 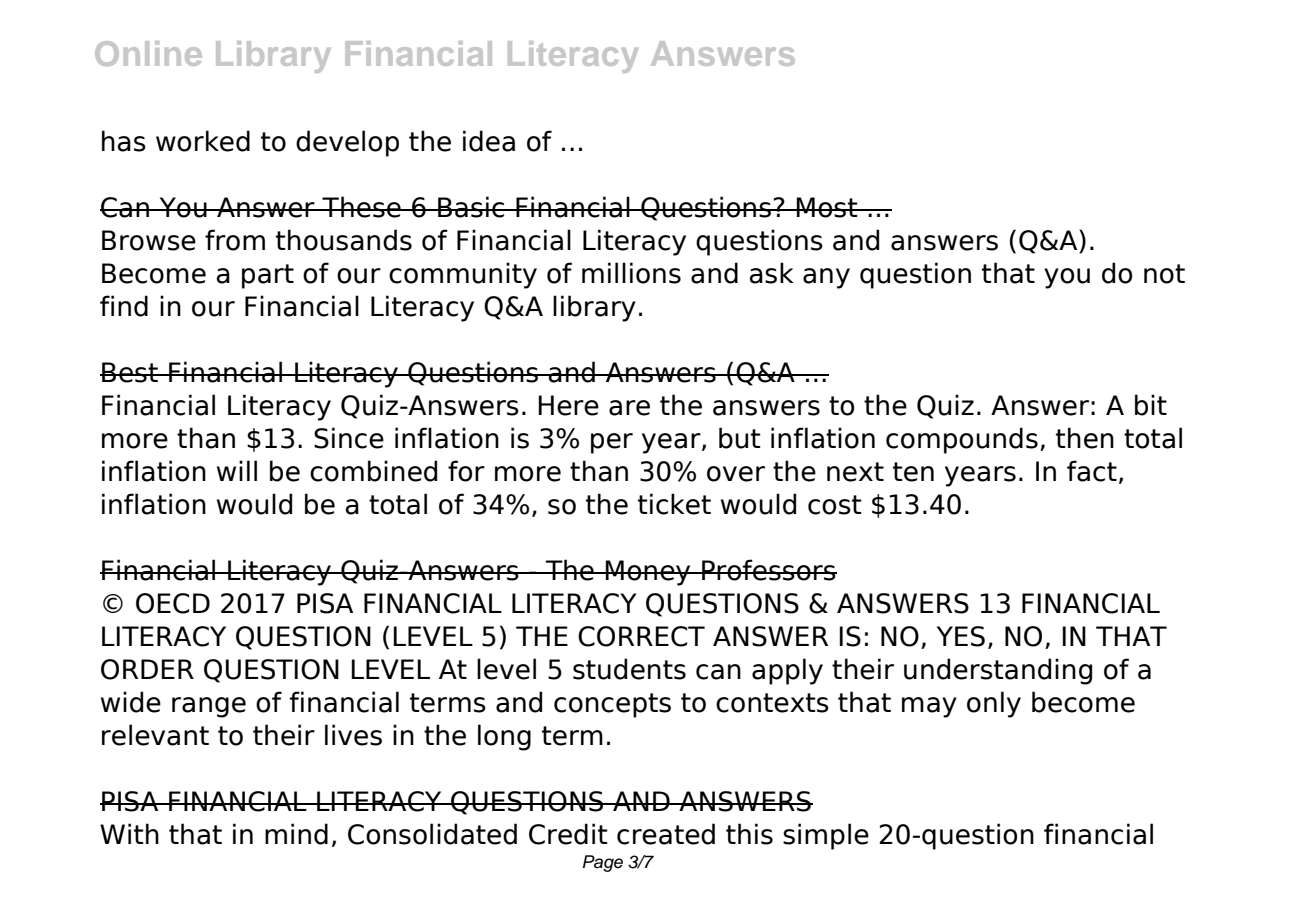 I want to click on Most, so click(x=827, y=207).
